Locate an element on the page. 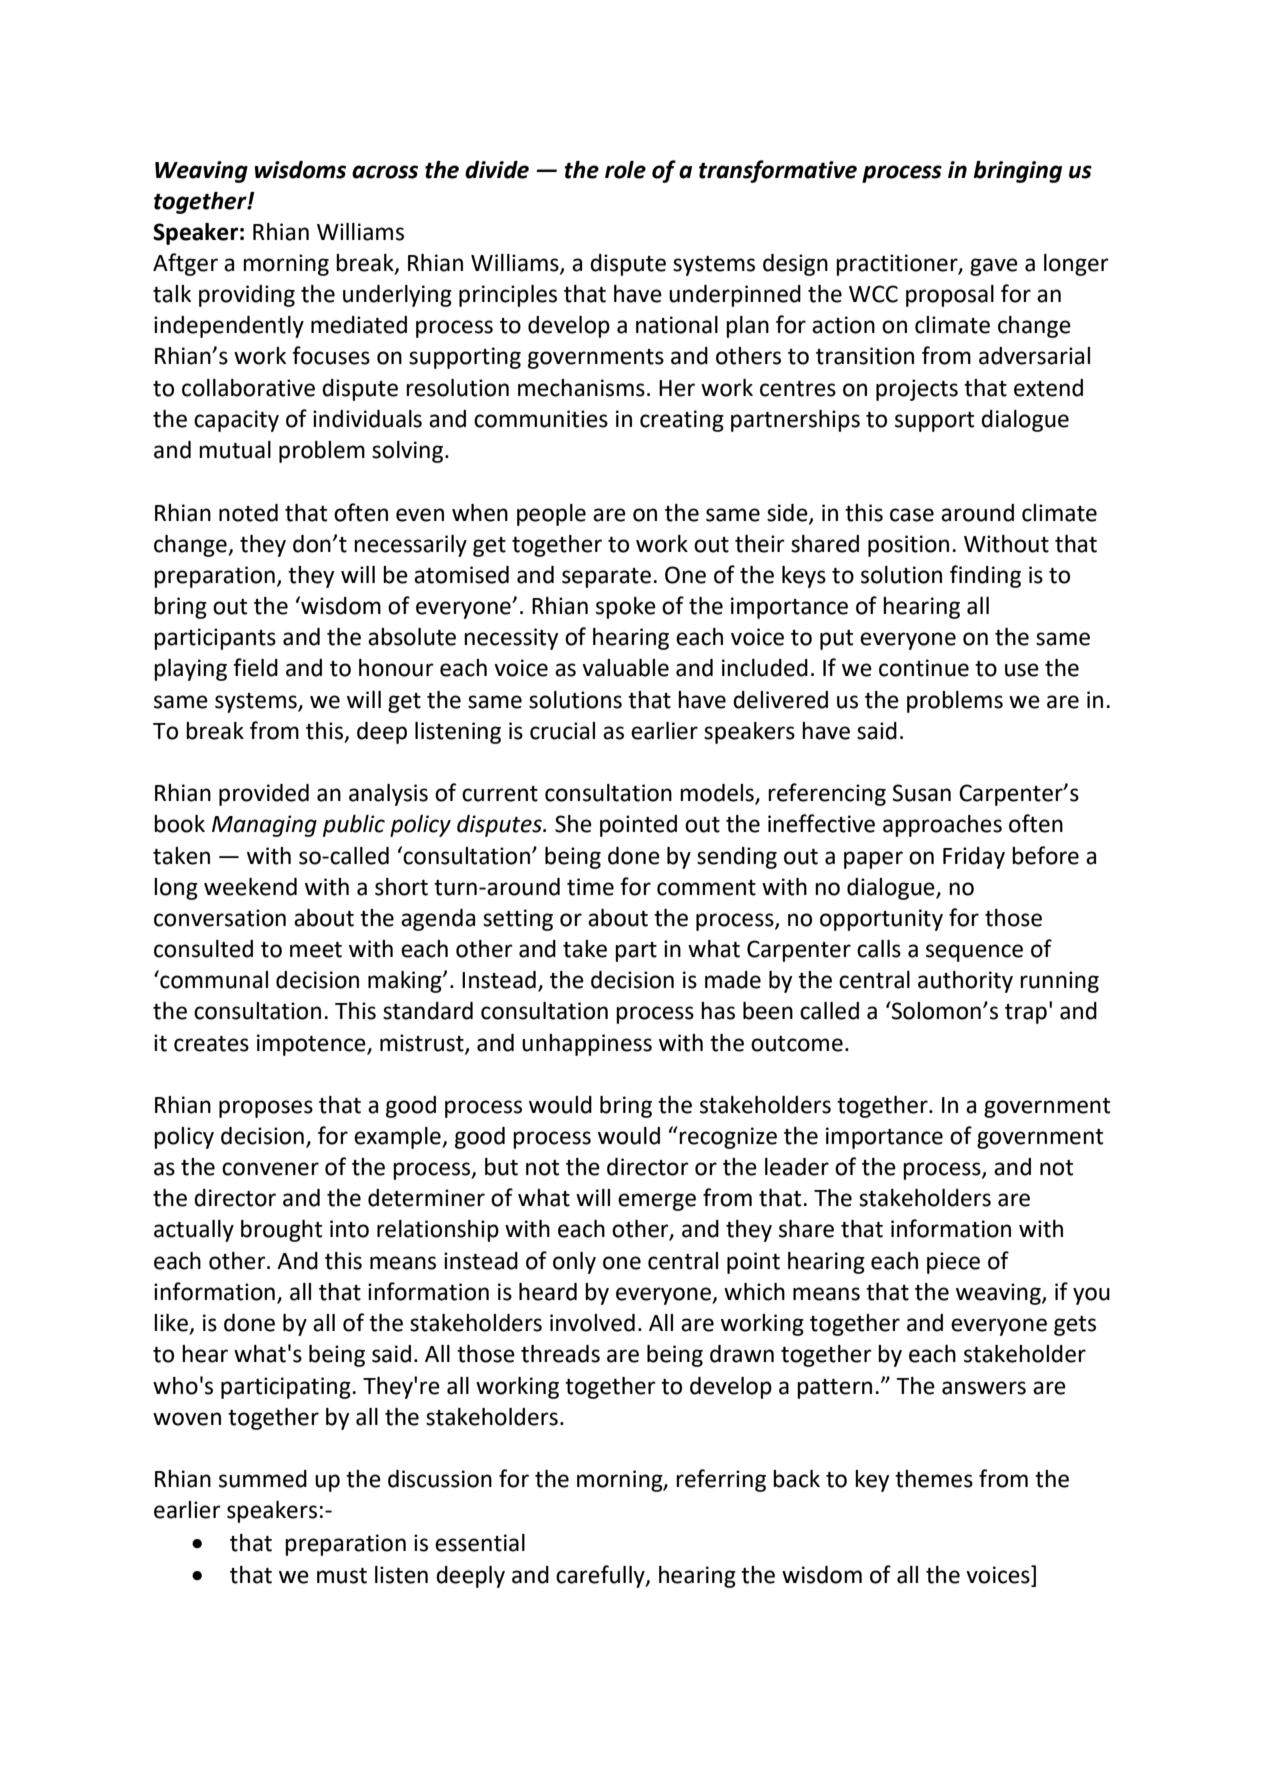  role is located at coordinates (625, 170).
